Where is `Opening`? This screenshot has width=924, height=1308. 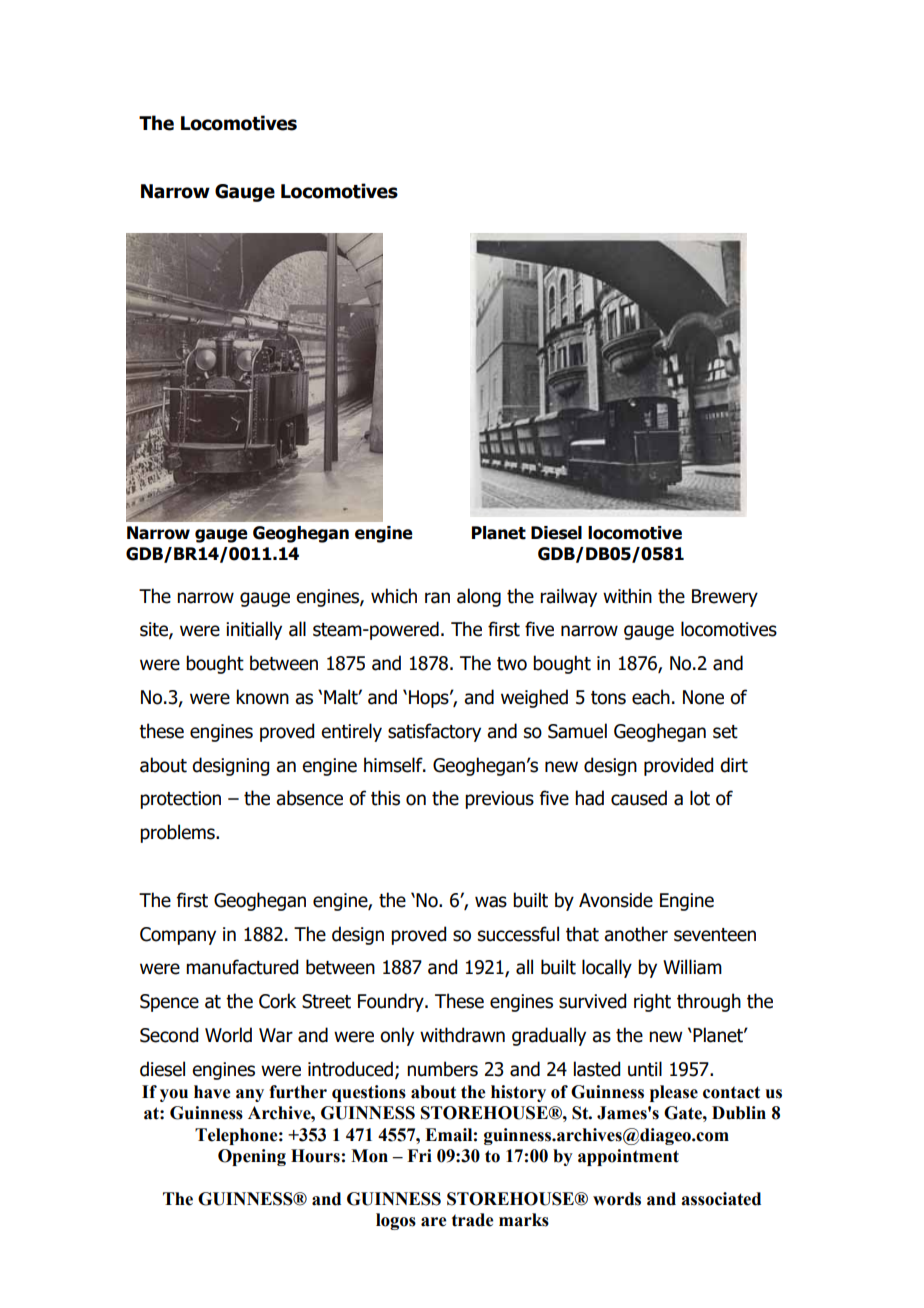 Opening is located at coordinates (252, 1157).
